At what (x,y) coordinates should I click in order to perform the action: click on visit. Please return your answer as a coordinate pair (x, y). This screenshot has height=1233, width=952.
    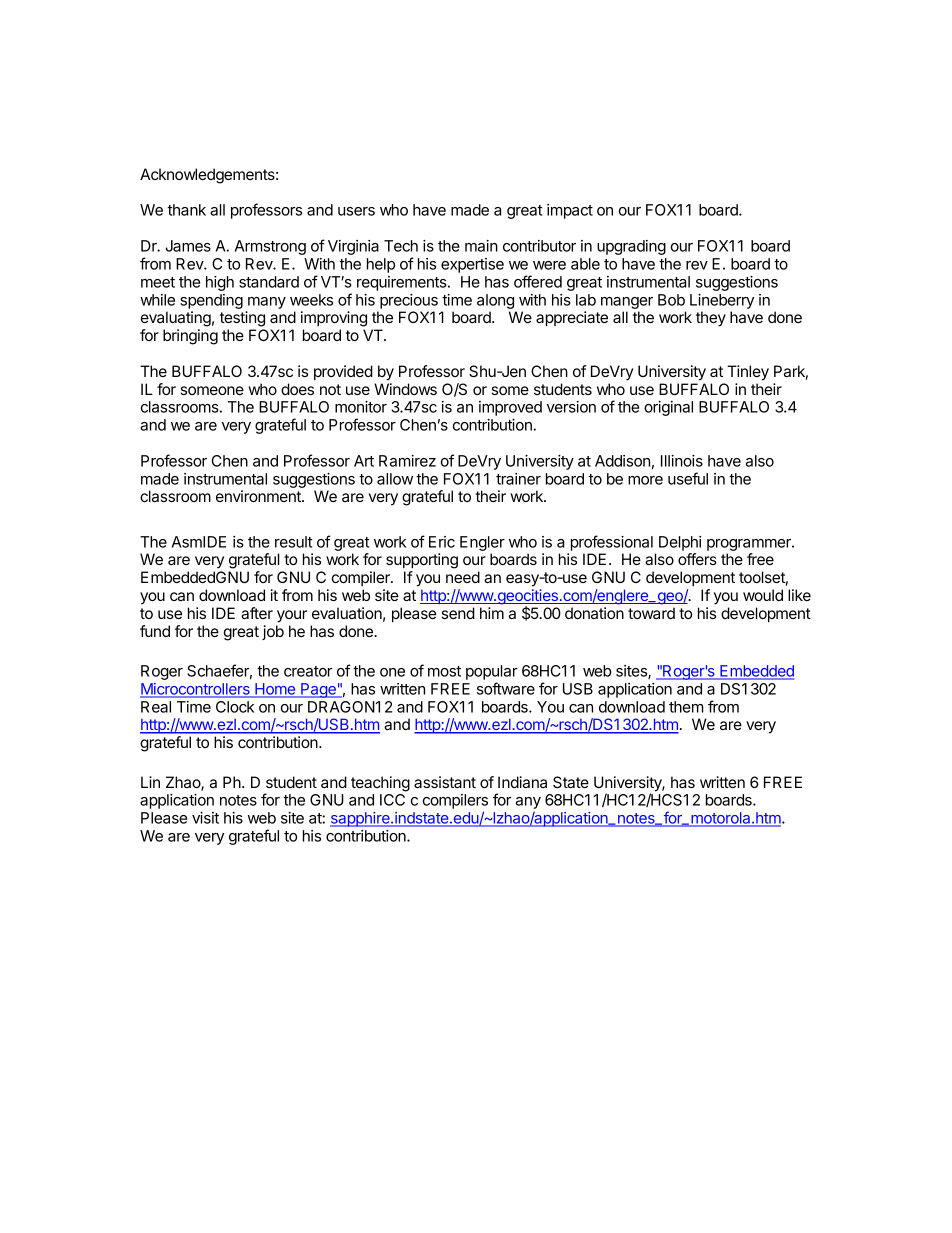
    Looking at the image, I should click on (205, 818).
